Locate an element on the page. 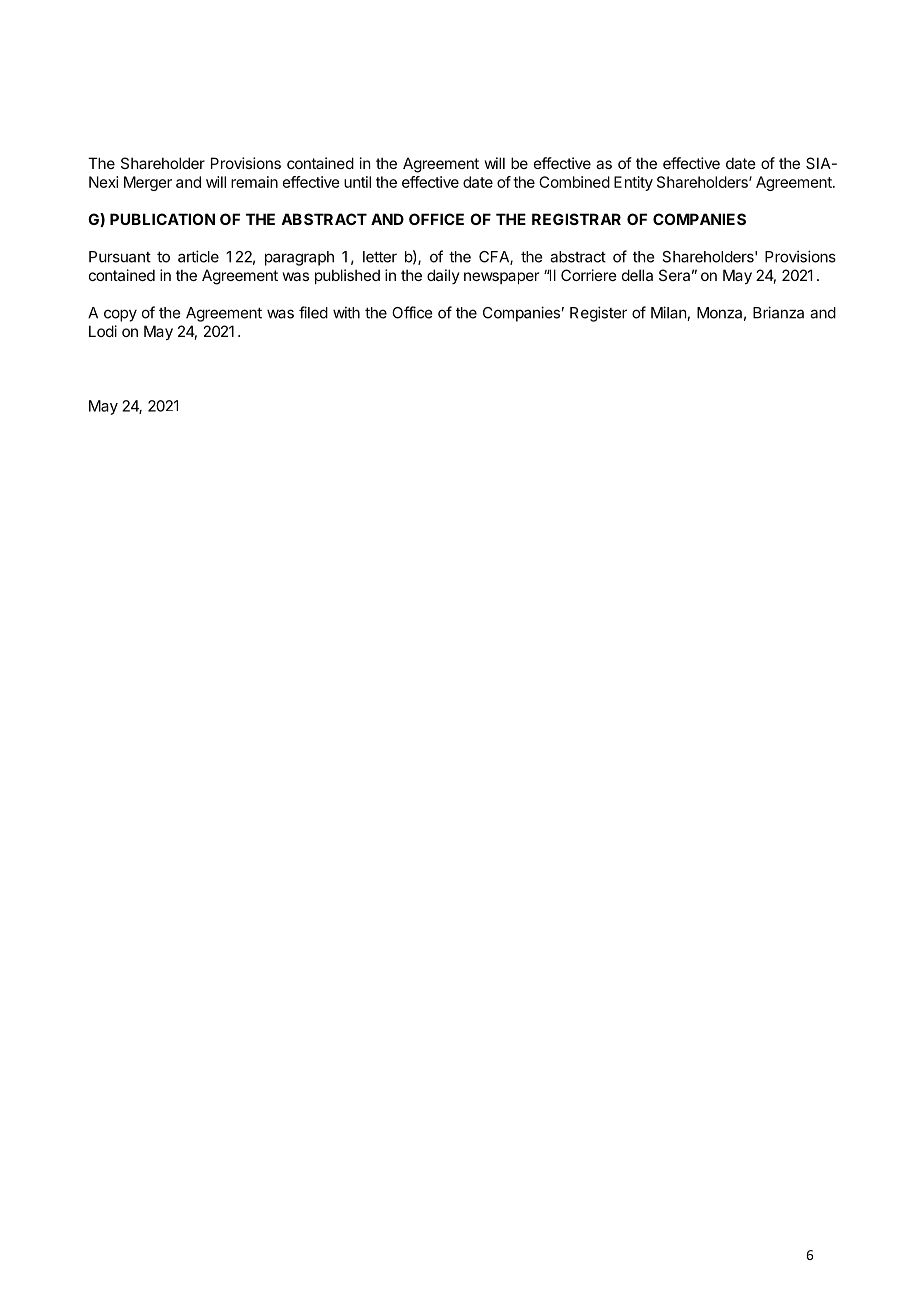  article is located at coordinates (198, 256).
